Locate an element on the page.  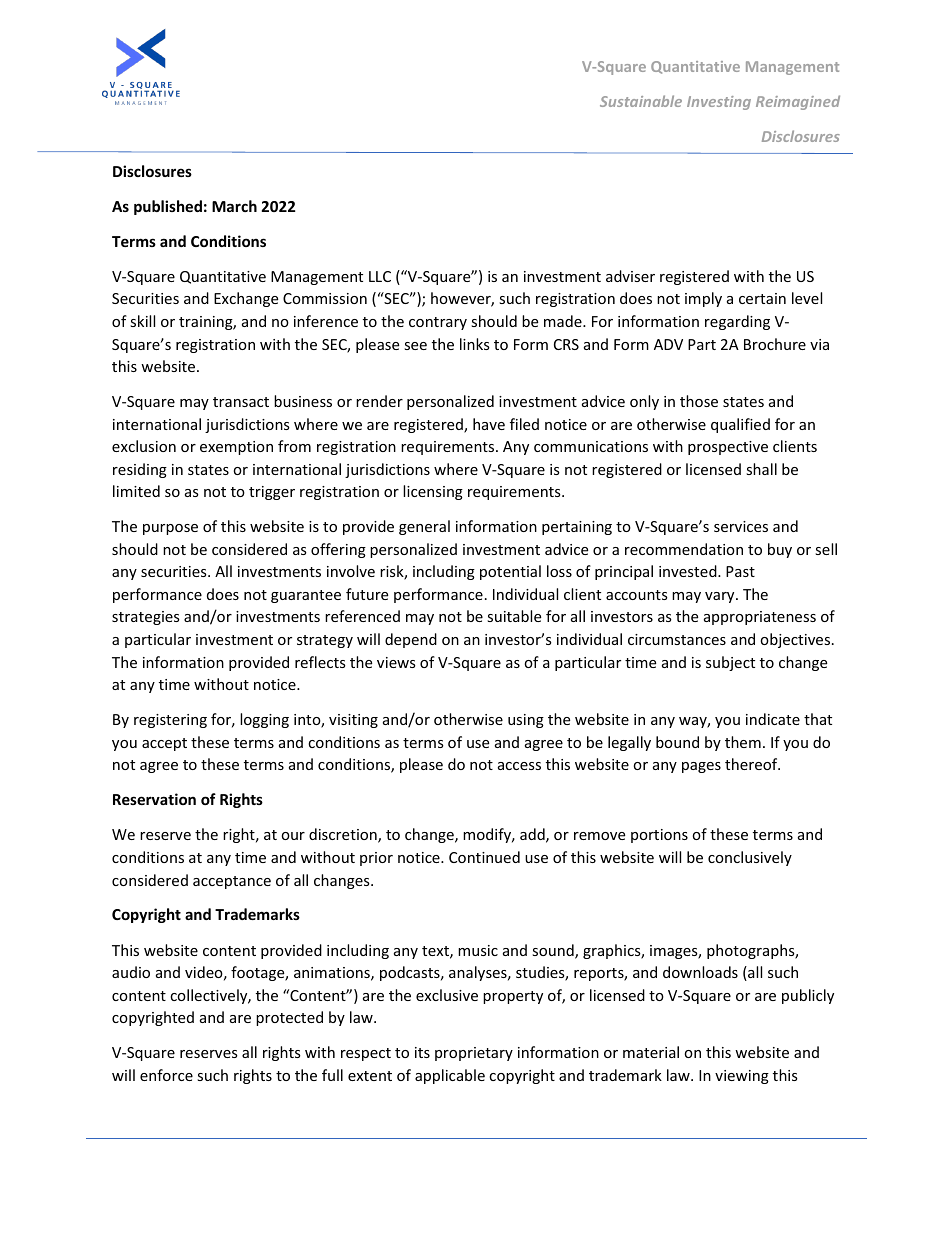
Sustainable is located at coordinates (641, 101).
